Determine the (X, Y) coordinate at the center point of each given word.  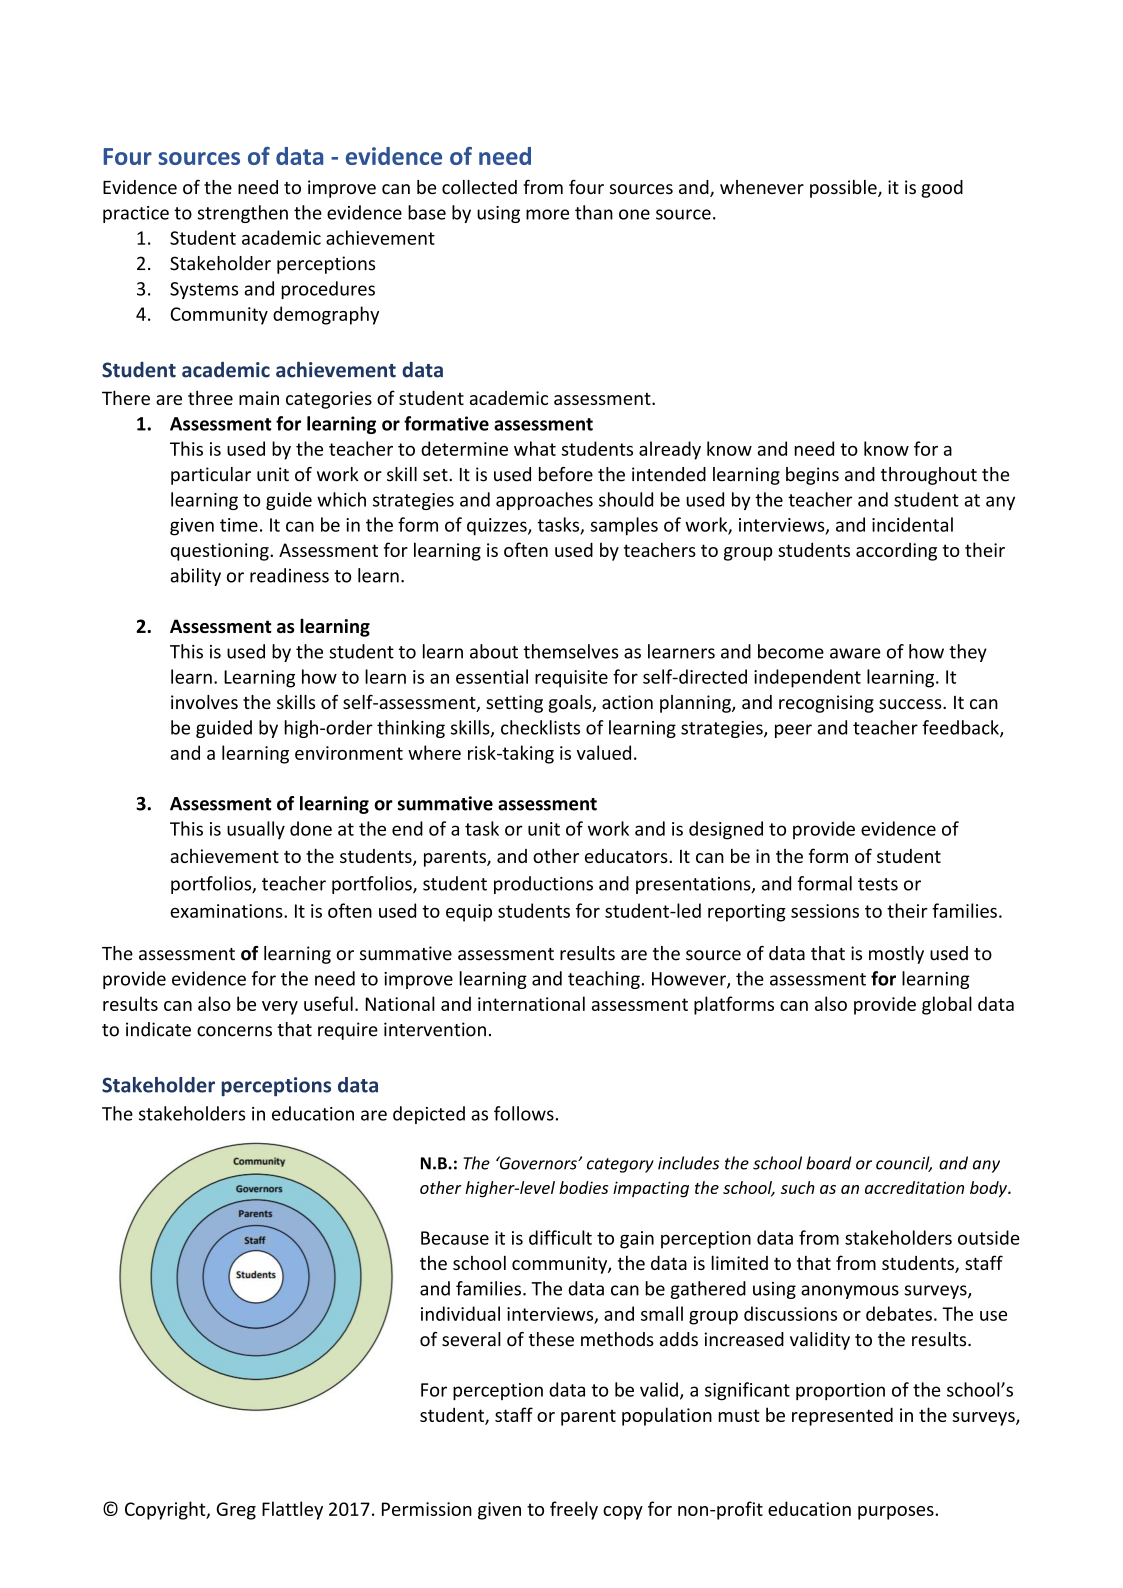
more (547, 214)
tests (878, 884)
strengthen (243, 214)
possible (844, 189)
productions (543, 885)
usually (256, 830)
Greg (236, 1511)
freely (574, 1510)
